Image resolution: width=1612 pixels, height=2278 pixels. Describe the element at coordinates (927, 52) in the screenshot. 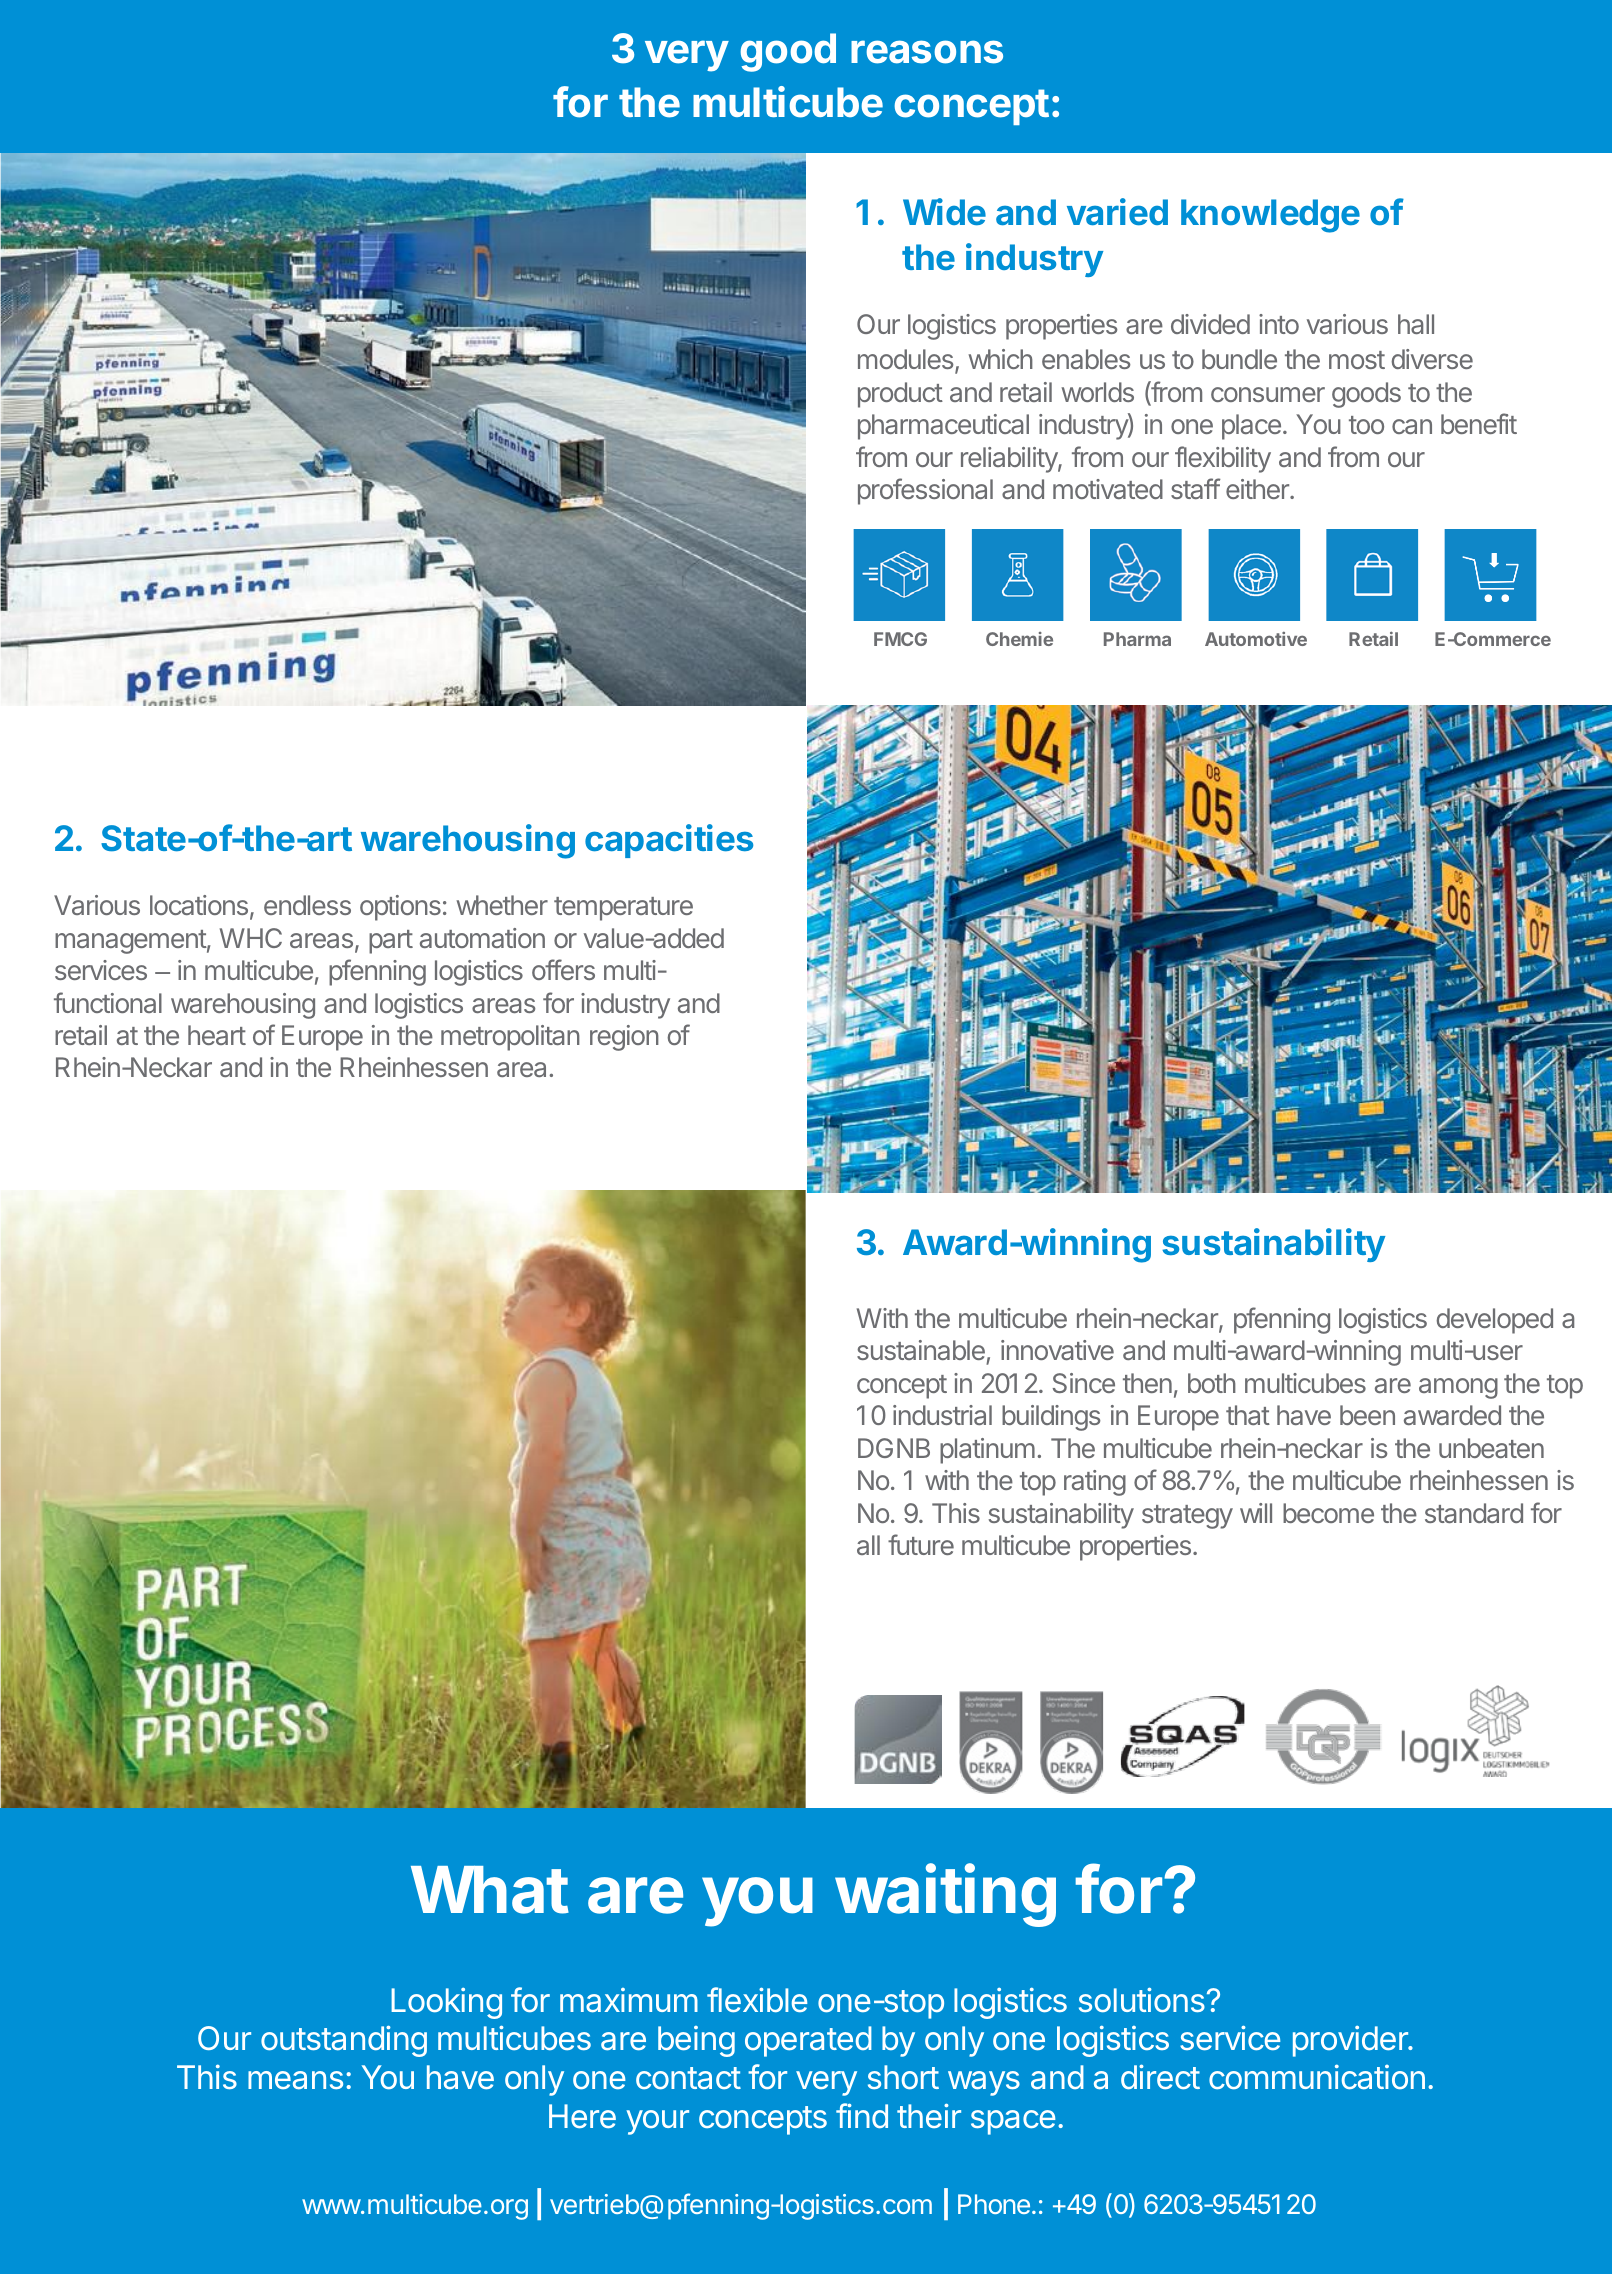

I see `reasons` at that location.
